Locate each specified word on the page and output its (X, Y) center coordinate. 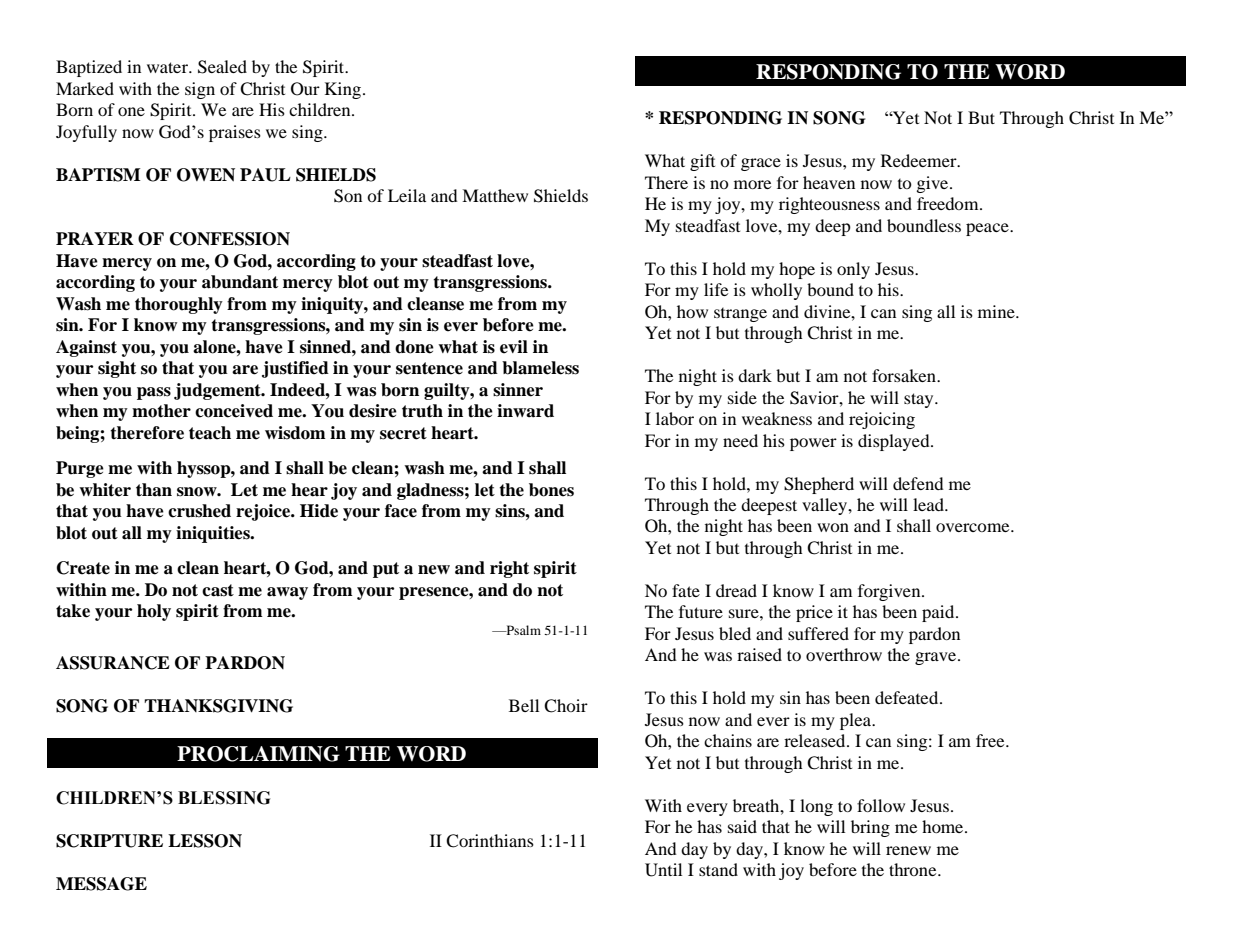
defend (918, 483)
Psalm (522, 630)
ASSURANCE (113, 663)
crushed (199, 511)
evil (514, 347)
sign (200, 90)
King (343, 90)
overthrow (844, 654)
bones (551, 490)
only (853, 270)
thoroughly (179, 305)
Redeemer (920, 160)
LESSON (205, 841)
